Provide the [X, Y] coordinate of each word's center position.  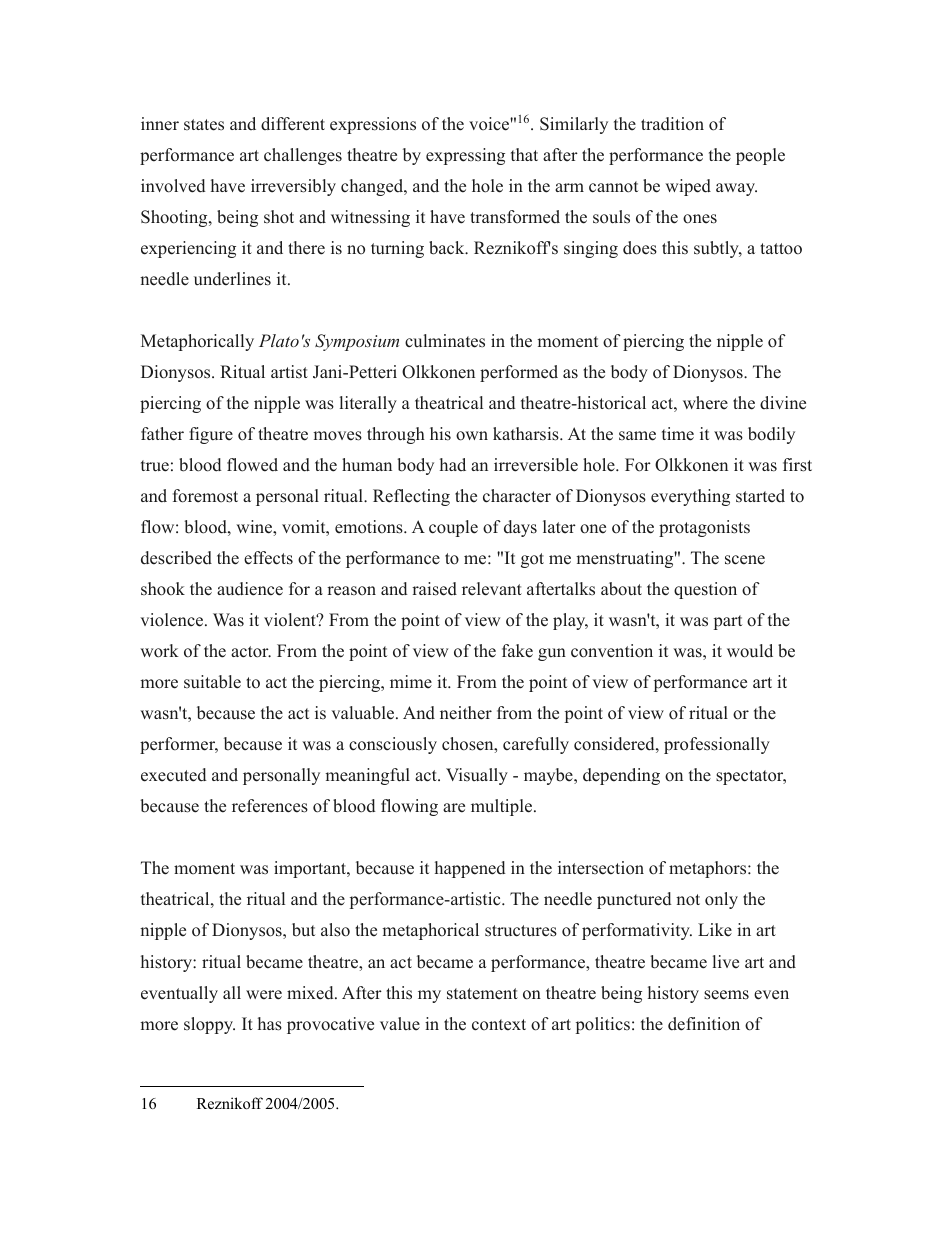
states [204, 125]
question [705, 590]
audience [250, 589]
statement [482, 994]
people [760, 156]
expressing [465, 156]
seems [726, 995]
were [264, 995]
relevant [492, 589]
